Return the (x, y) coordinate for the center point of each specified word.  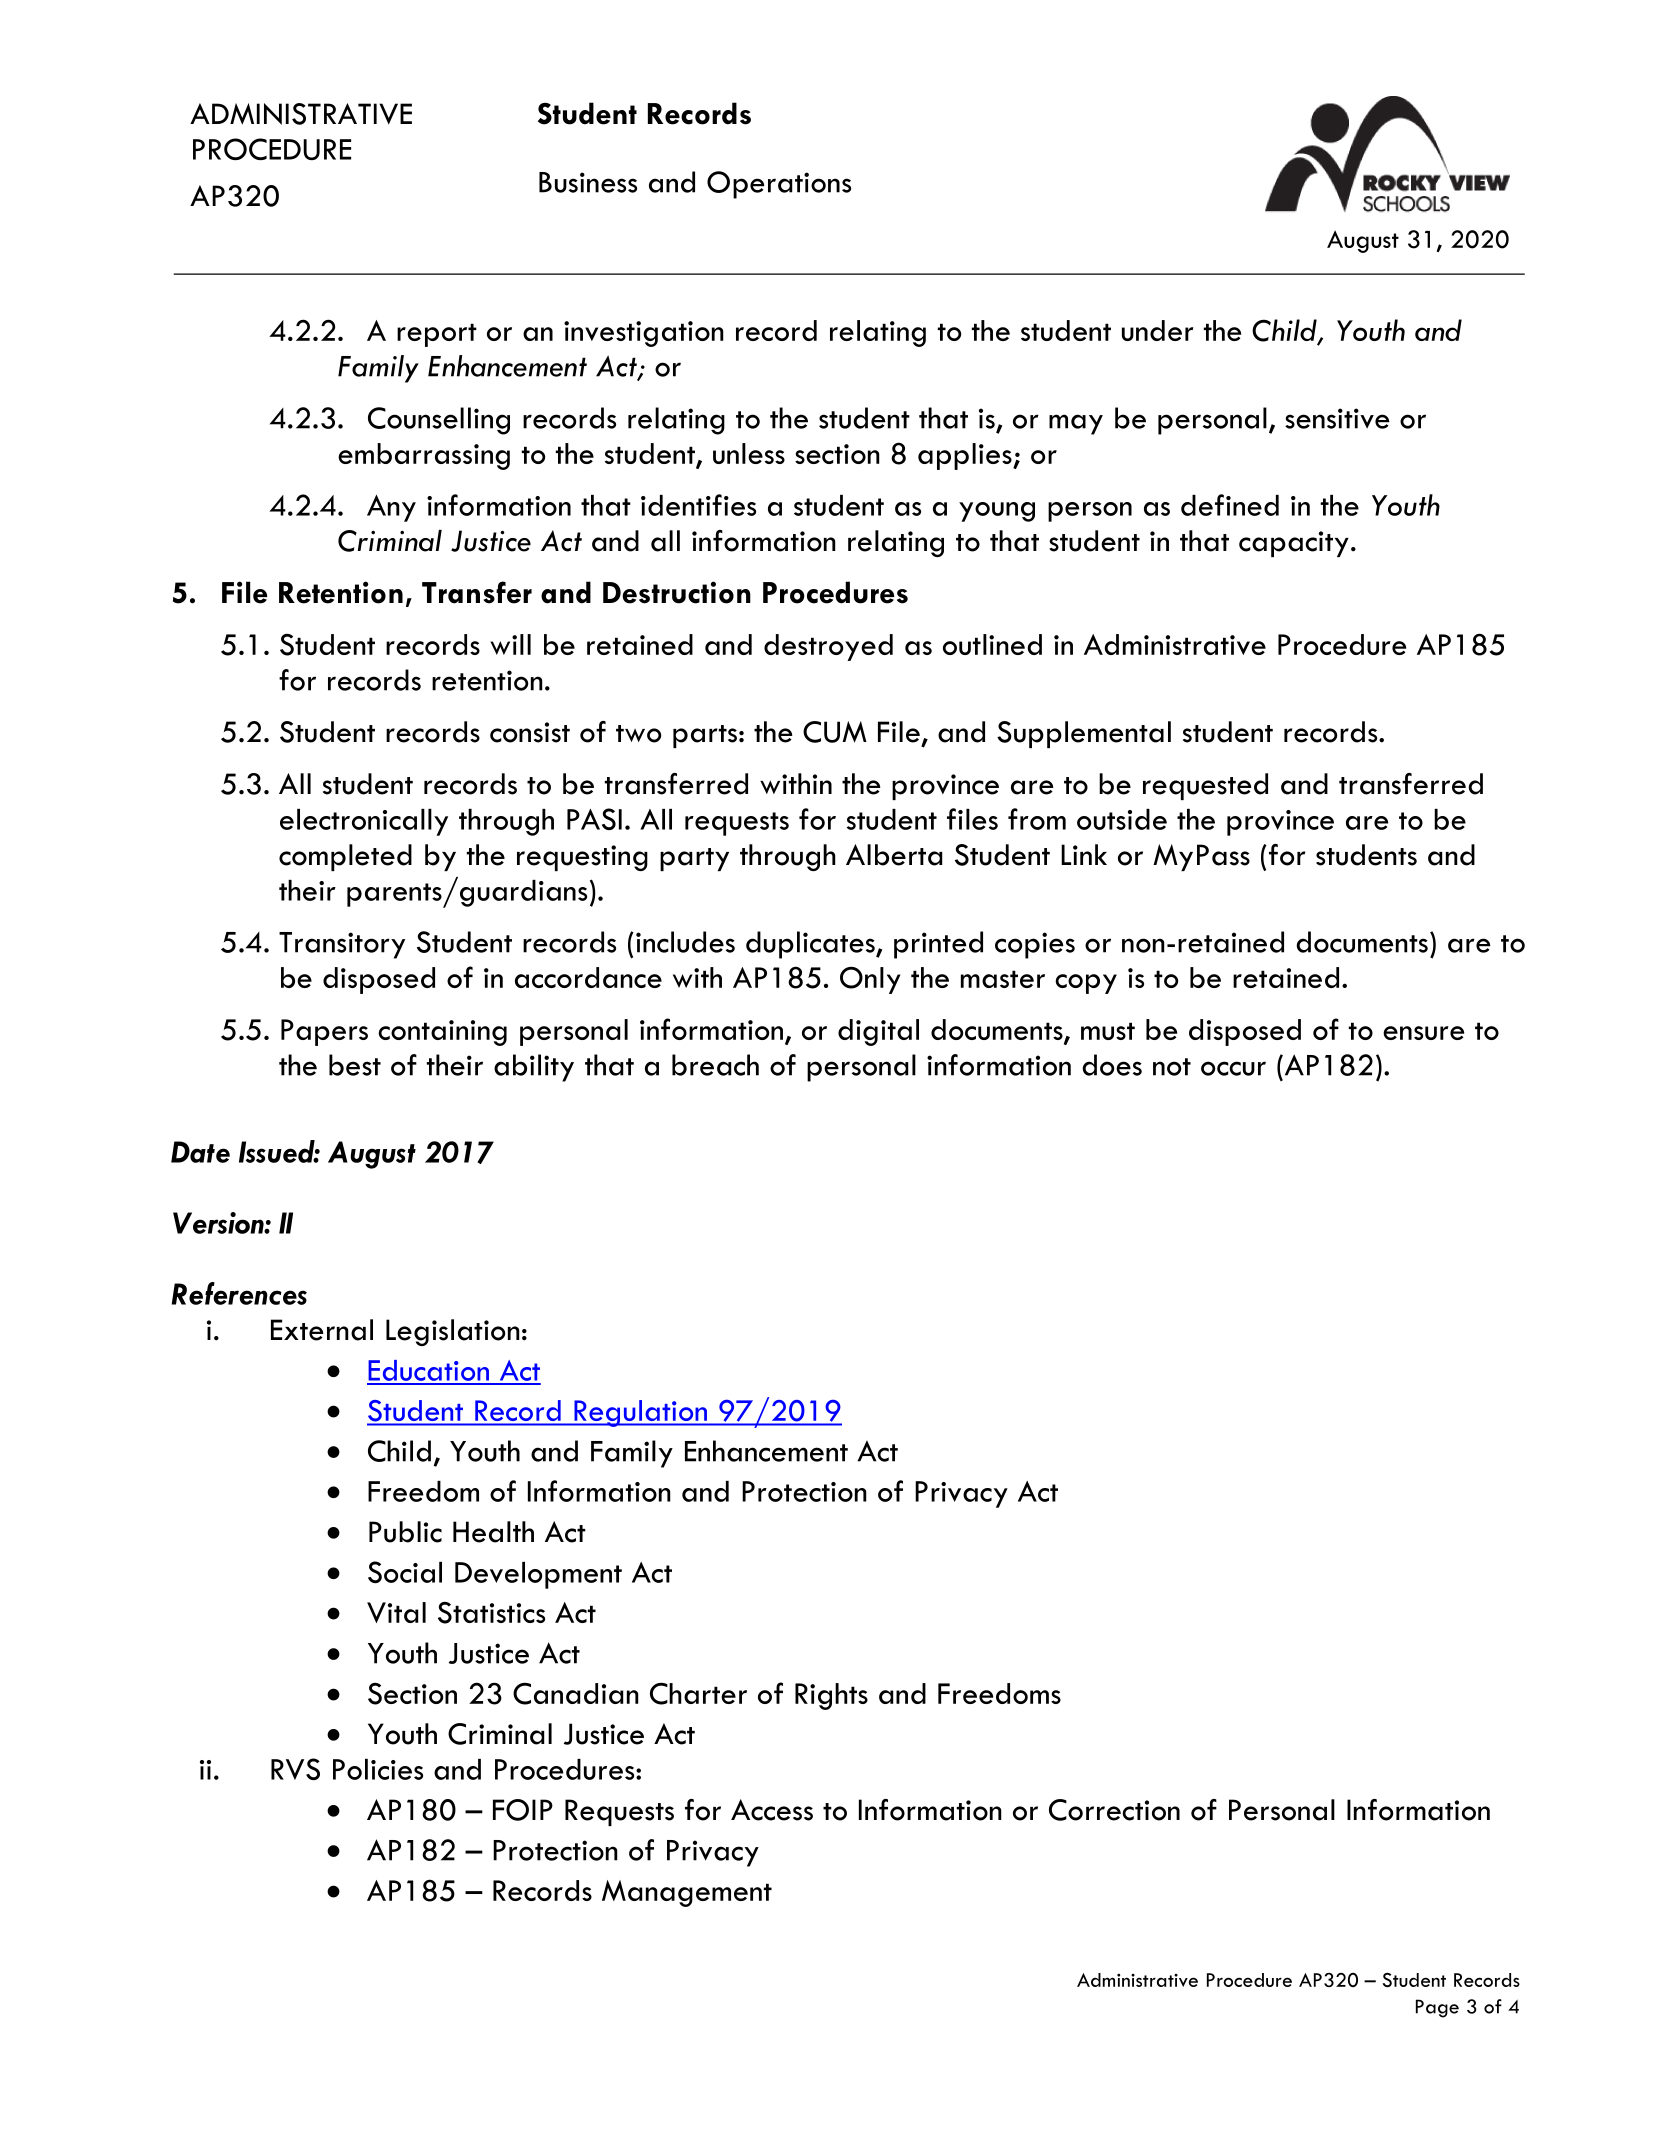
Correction (1114, 1810)
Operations (779, 185)
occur (1233, 1068)
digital (878, 1032)
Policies (378, 1769)
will (510, 644)
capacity (1294, 544)
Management (687, 1893)
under (1158, 330)
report (437, 335)
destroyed (828, 647)
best (355, 1065)
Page (1437, 2008)
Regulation (641, 1413)
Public (405, 1532)
